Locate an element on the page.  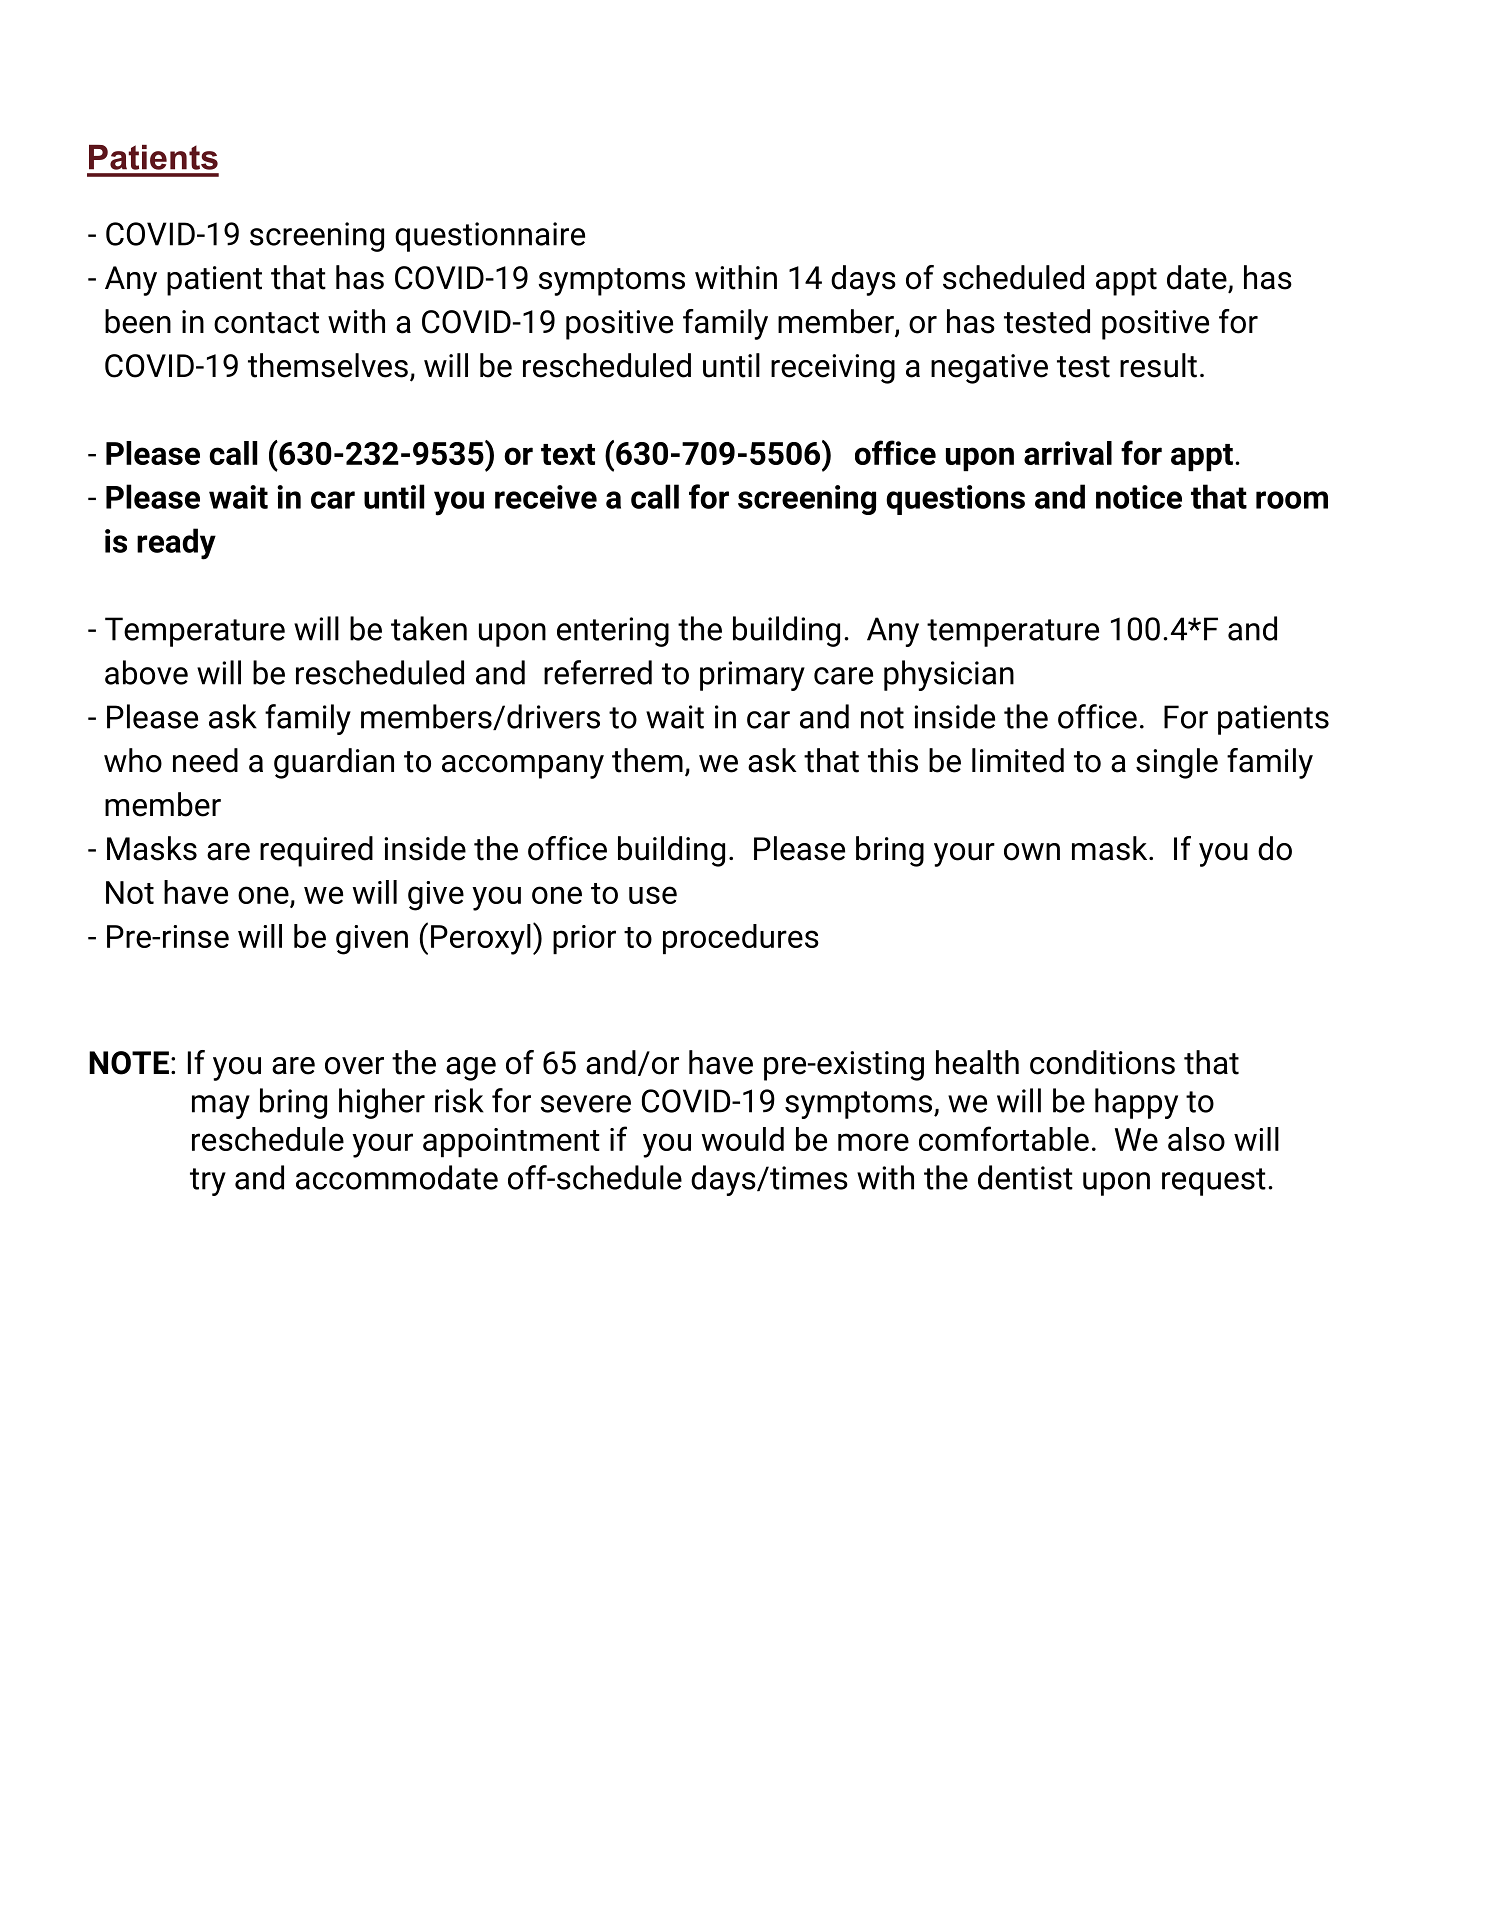
result is located at coordinates (1158, 365).
